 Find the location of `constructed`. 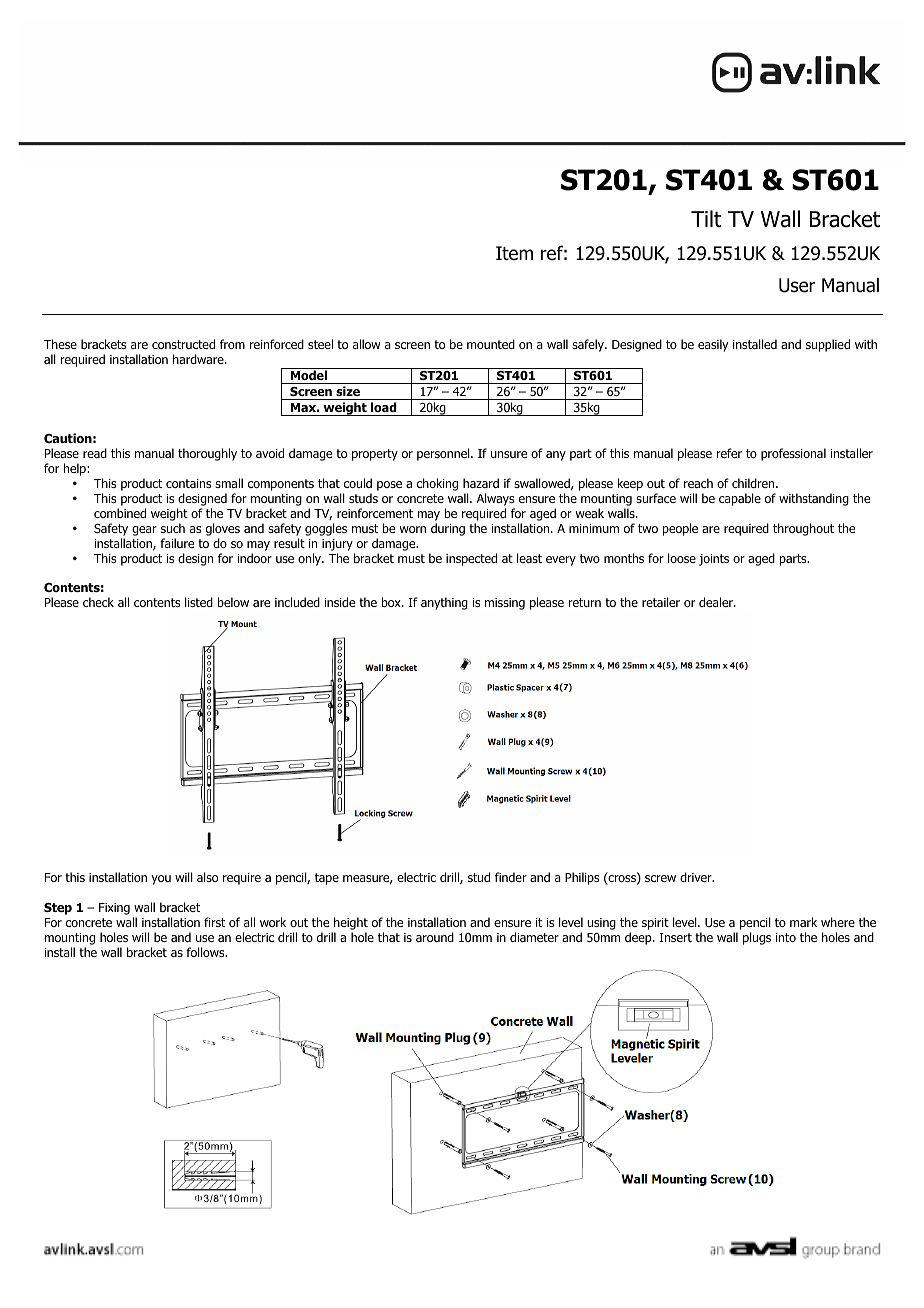

constructed is located at coordinates (183, 344).
